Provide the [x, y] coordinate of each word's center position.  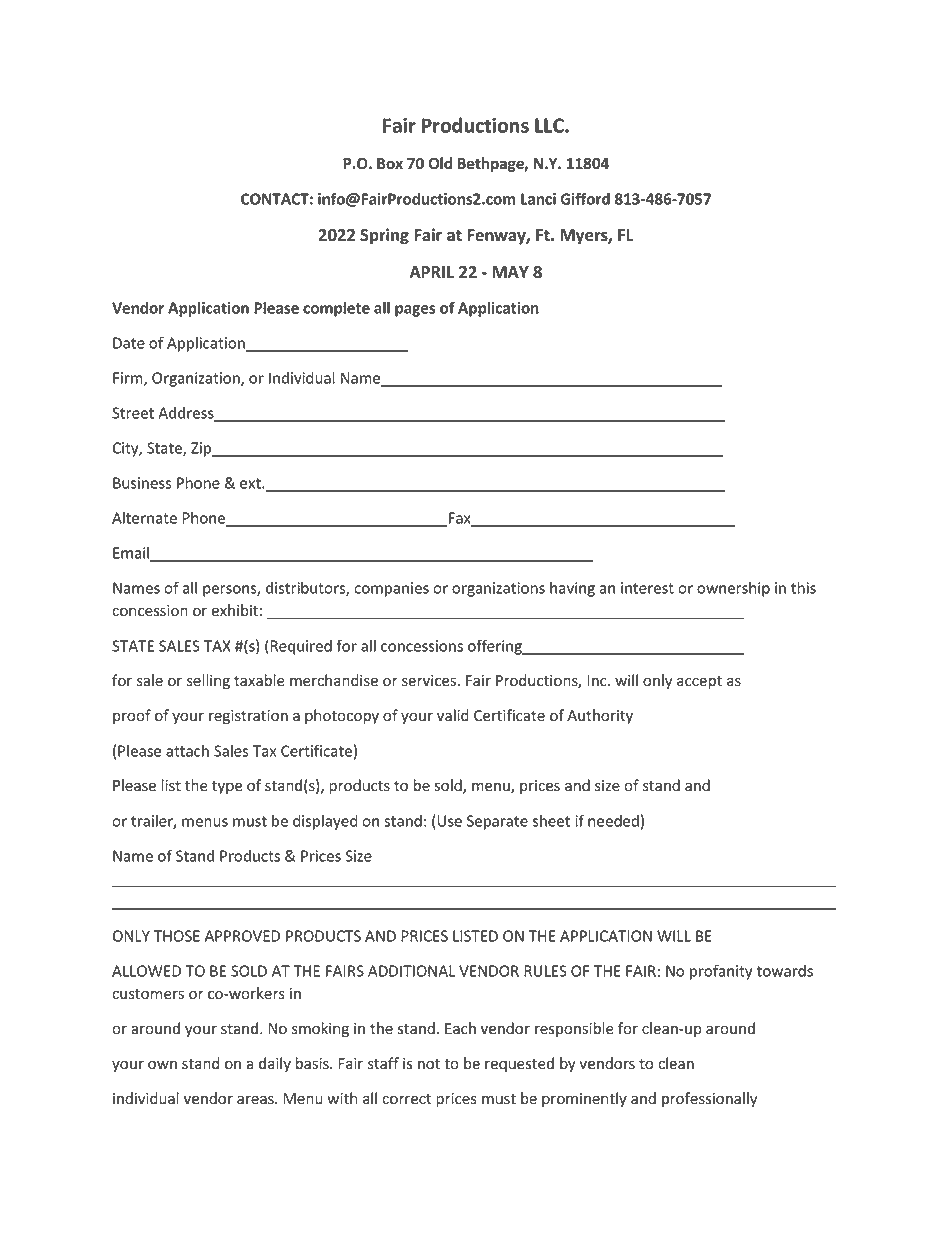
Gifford [585, 198]
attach [187, 751]
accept [699, 682]
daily [275, 1064]
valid [453, 715]
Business [142, 483]
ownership [733, 589]
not [429, 1064]
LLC [550, 125]
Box [390, 164]
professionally [709, 1099]
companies [391, 589]
